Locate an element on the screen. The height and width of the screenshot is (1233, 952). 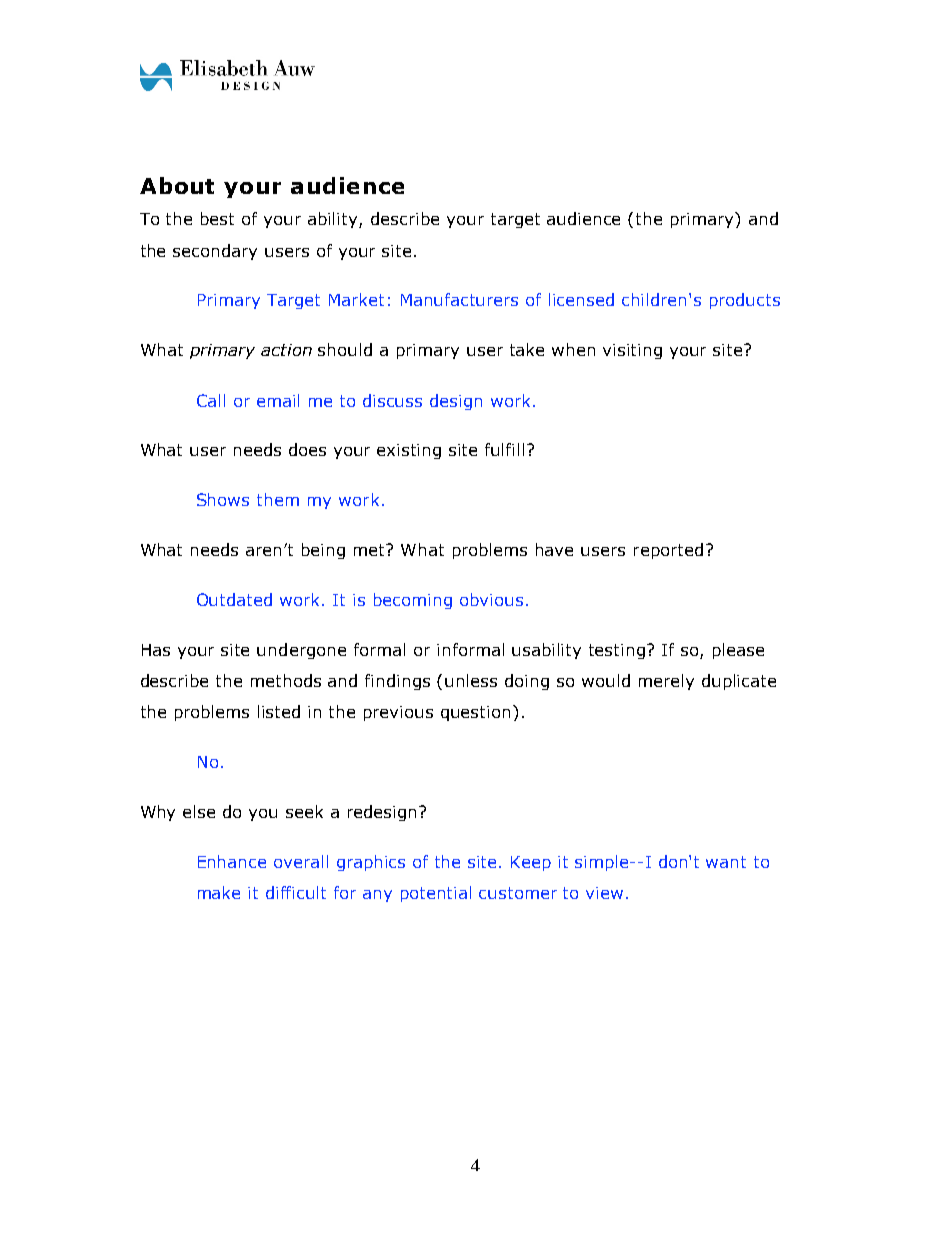
question is located at coordinates (475, 713).
